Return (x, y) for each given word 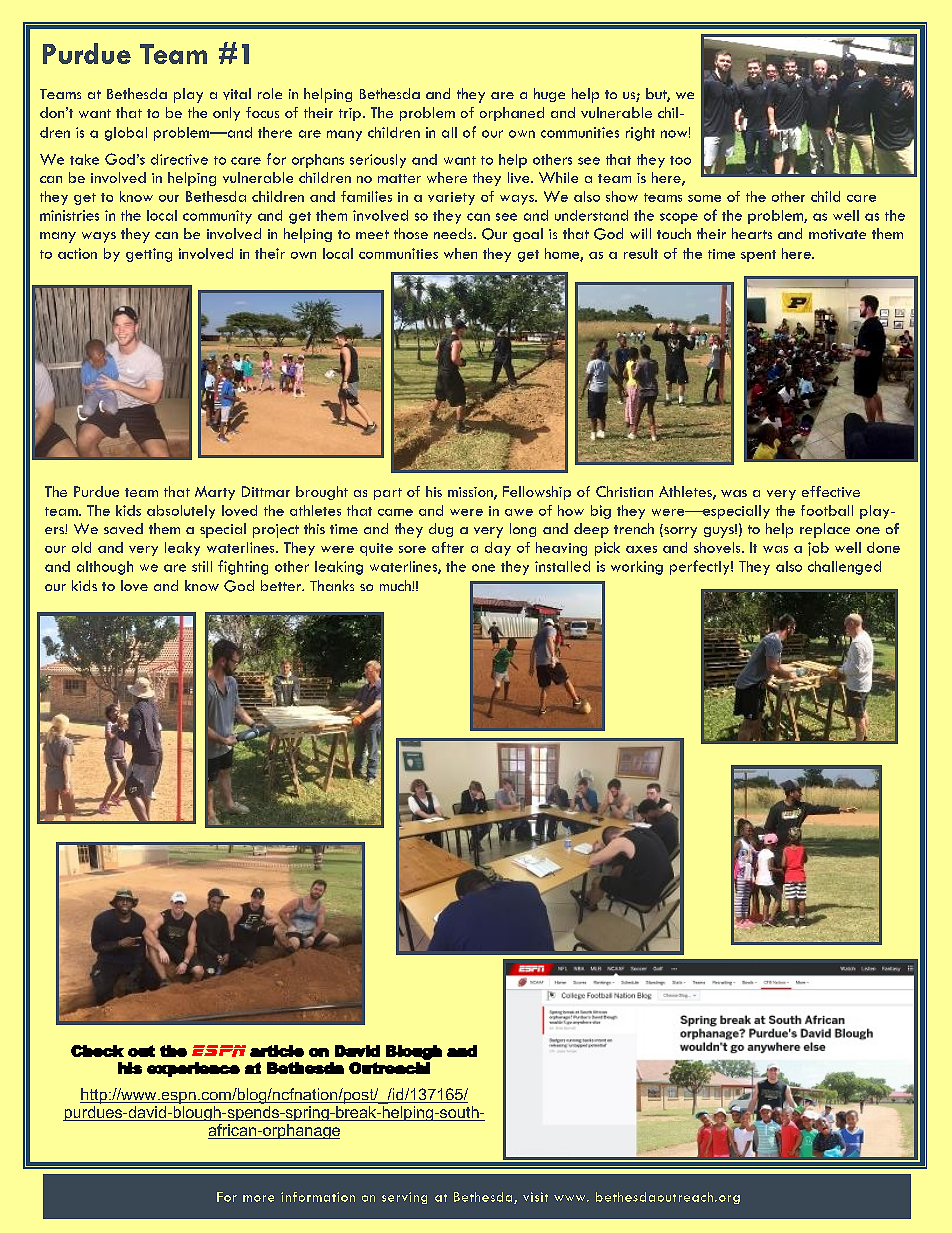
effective (831, 491)
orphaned (512, 114)
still (202, 566)
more (258, 1198)
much (396, 585)
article (277, 1051)
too (680, 160)
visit (535, 1197)
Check (97, 1051)
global (126, 134)
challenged (844, 568)
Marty (215, 493)
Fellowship (537, 493)
